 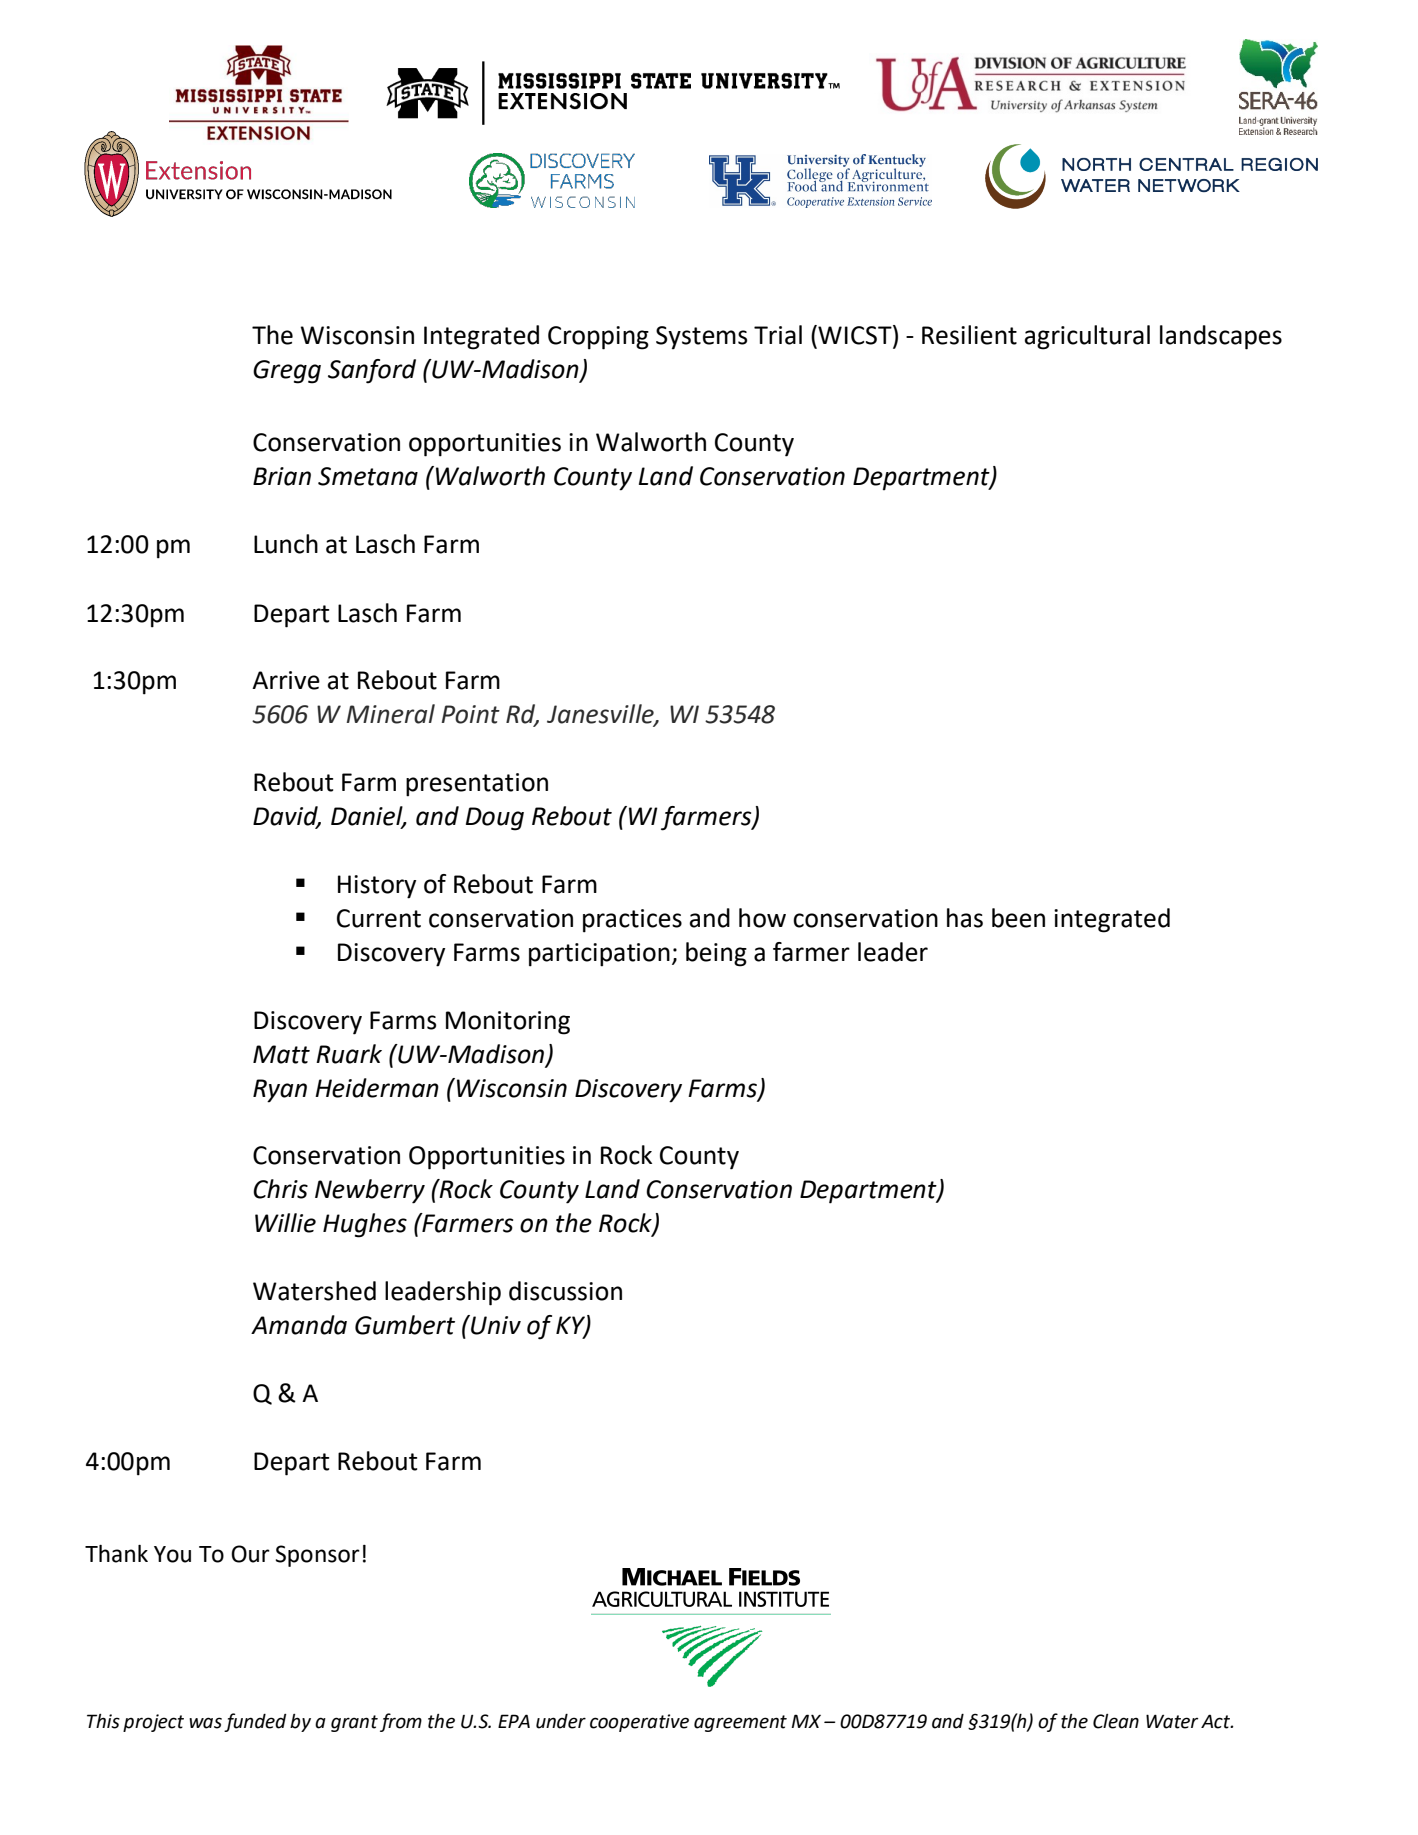 What do you see at coordinates (471, 714) in the screenshot?
I see `Point` at bounding box center [471, 714].
